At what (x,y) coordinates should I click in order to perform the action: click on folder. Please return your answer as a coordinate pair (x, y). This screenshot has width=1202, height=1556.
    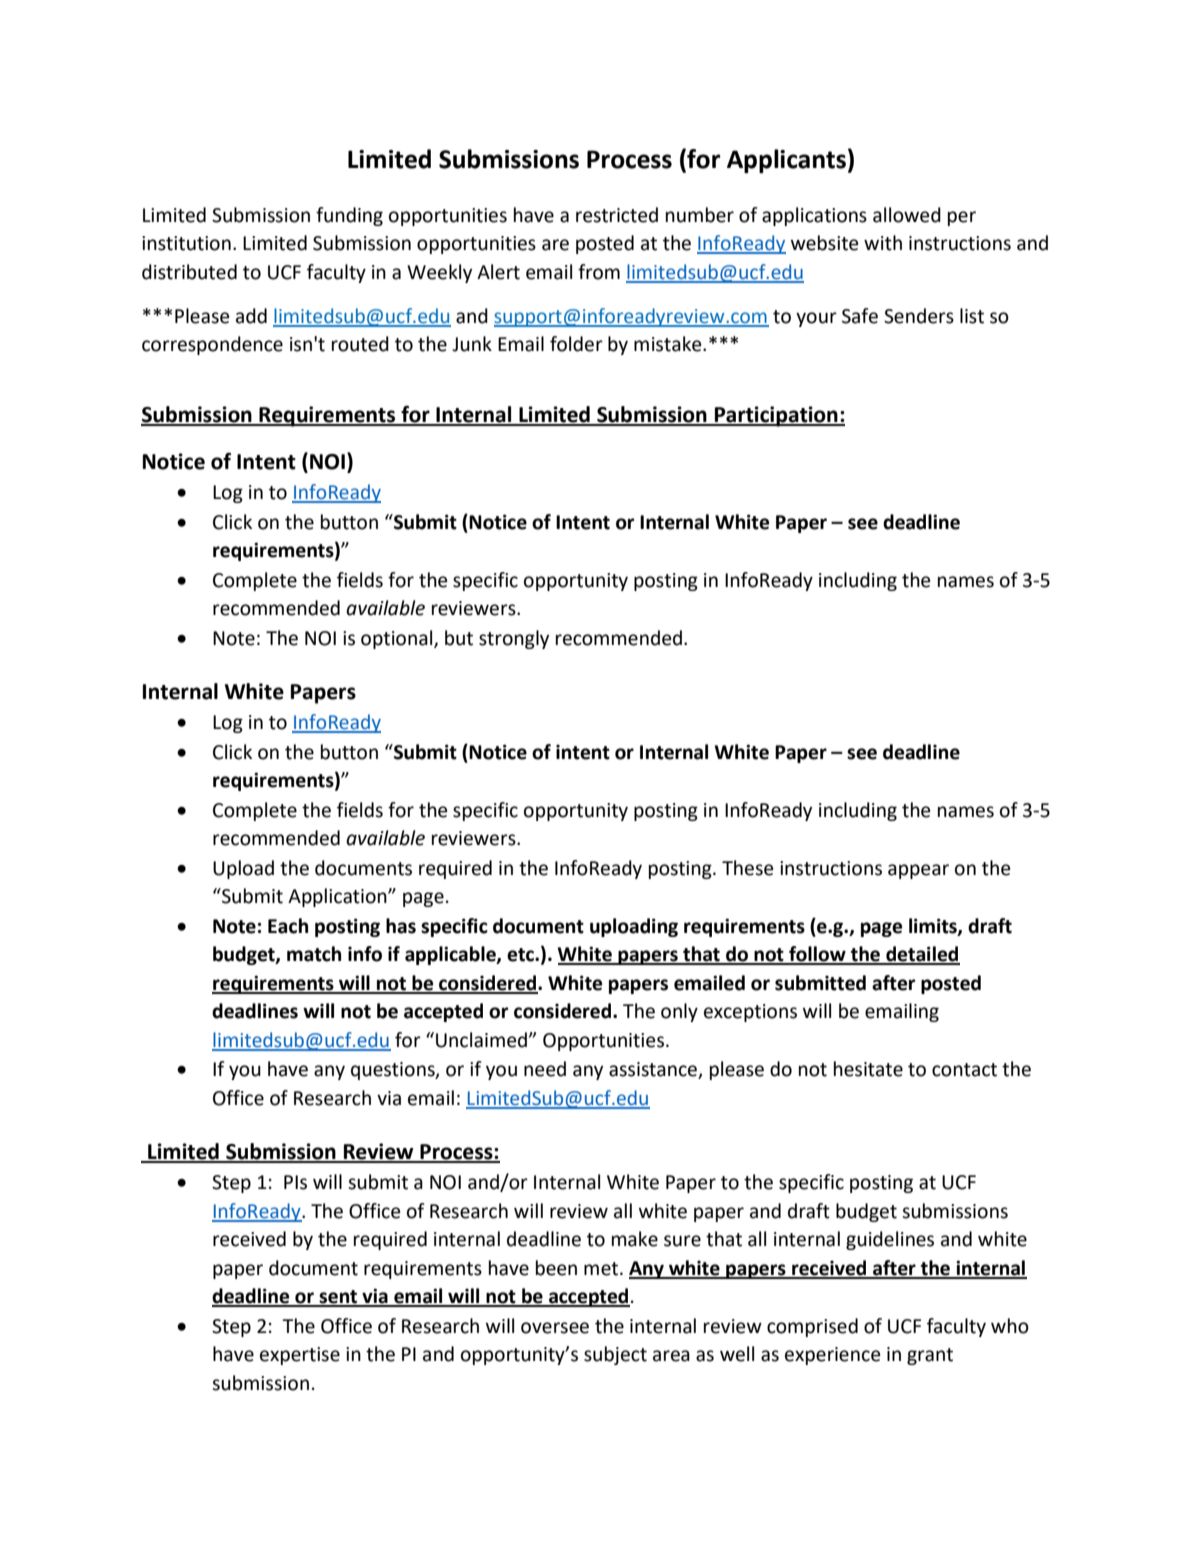
    Looking at the image, I should click on (576, 344).
